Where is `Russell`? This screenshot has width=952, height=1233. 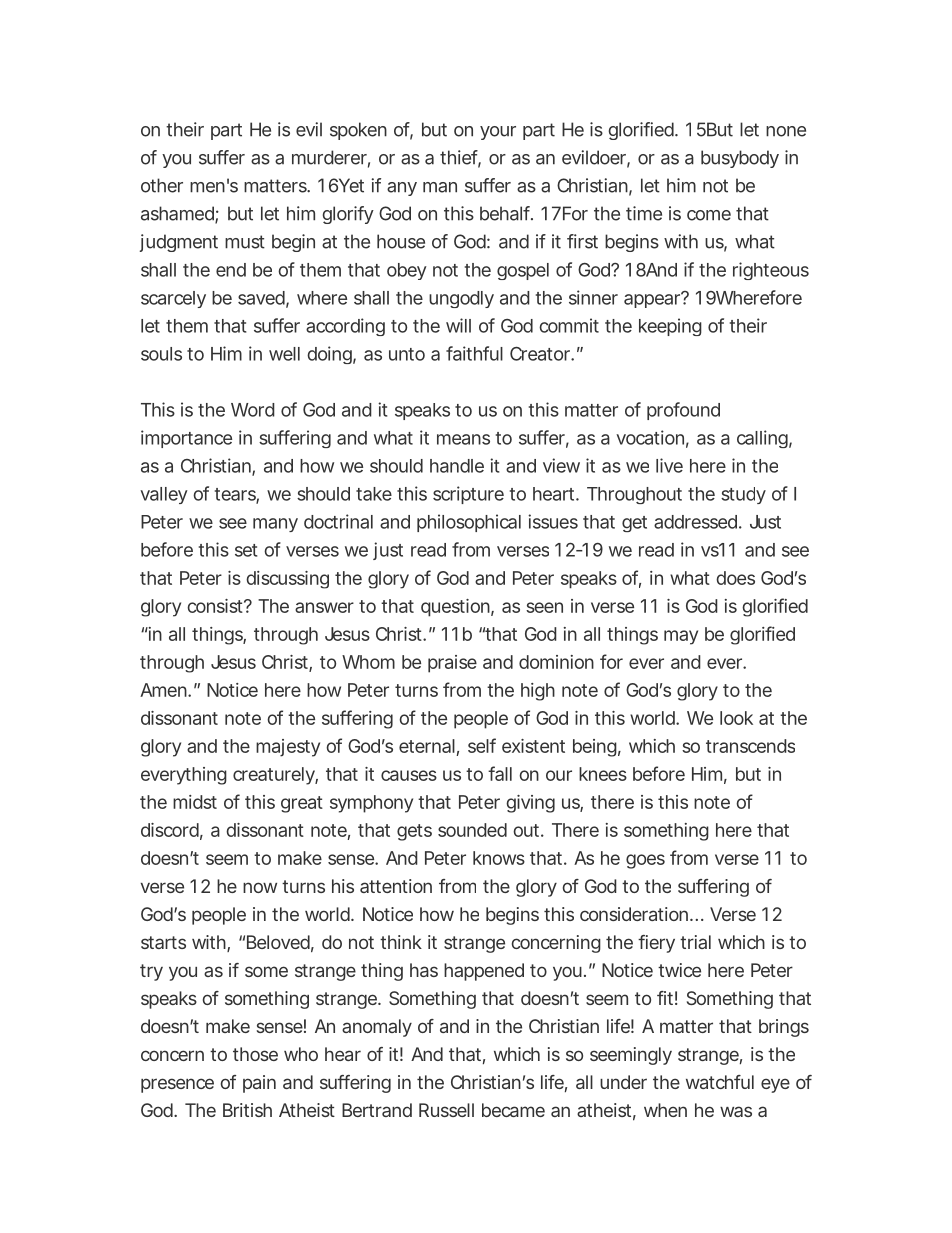 Russell is located at coordinates (446, 1110).
